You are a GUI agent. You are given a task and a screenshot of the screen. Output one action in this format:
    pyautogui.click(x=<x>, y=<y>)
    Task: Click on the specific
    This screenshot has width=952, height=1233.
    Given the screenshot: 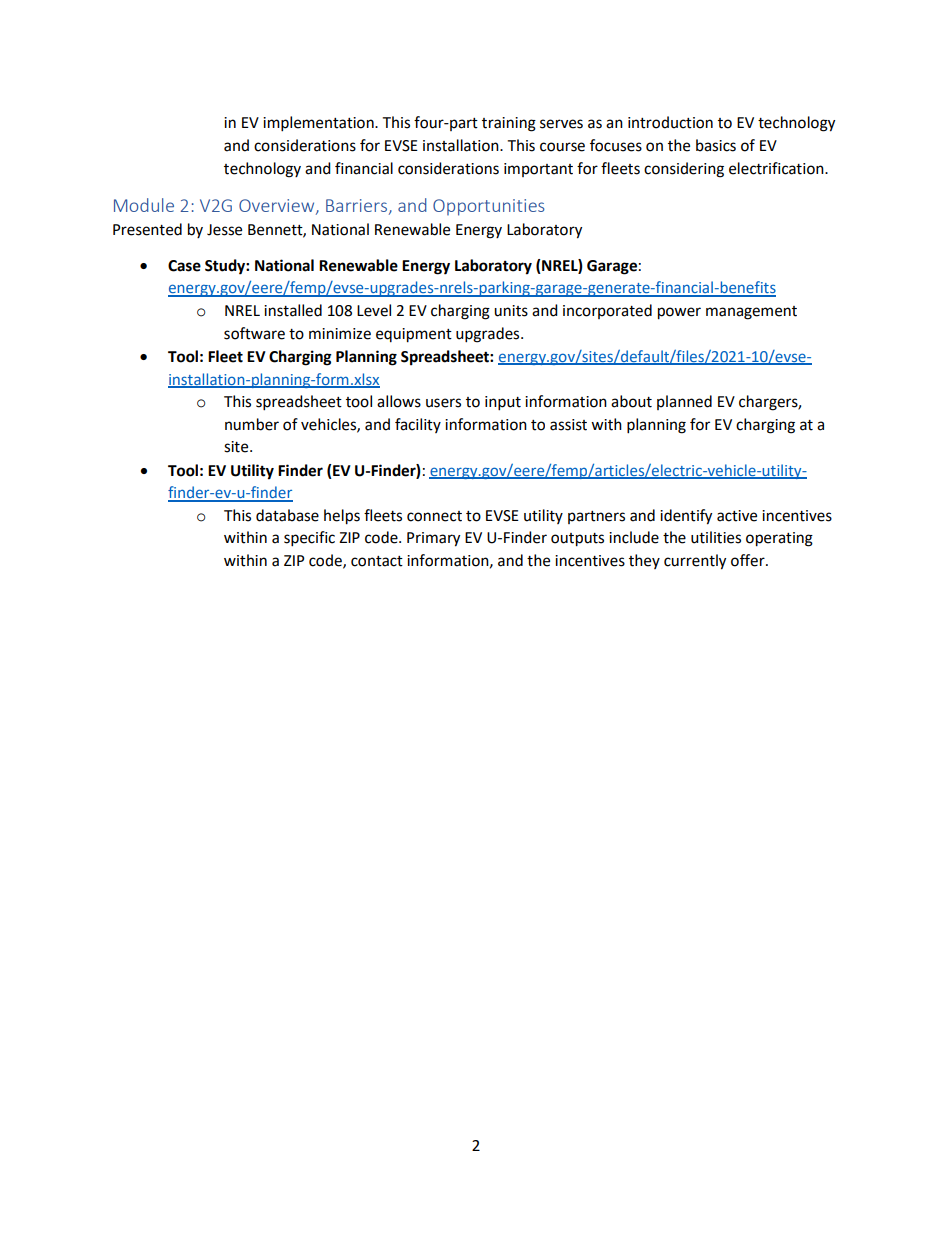 What is the action you would take?
    pyautogui.click(x=309, y=539)
